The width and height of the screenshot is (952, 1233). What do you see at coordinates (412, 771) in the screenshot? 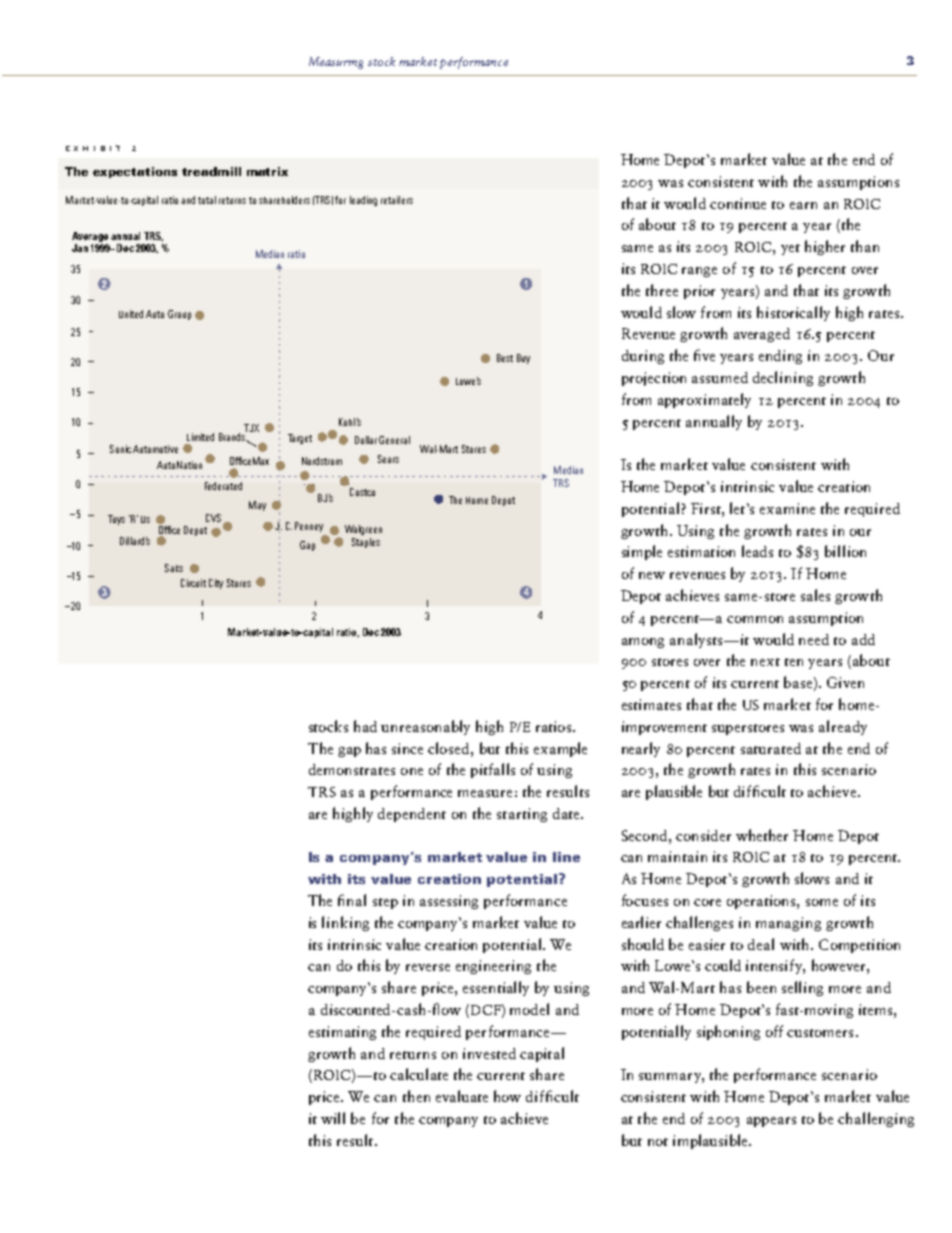
I see `one` at bounding box center [412, 771].
